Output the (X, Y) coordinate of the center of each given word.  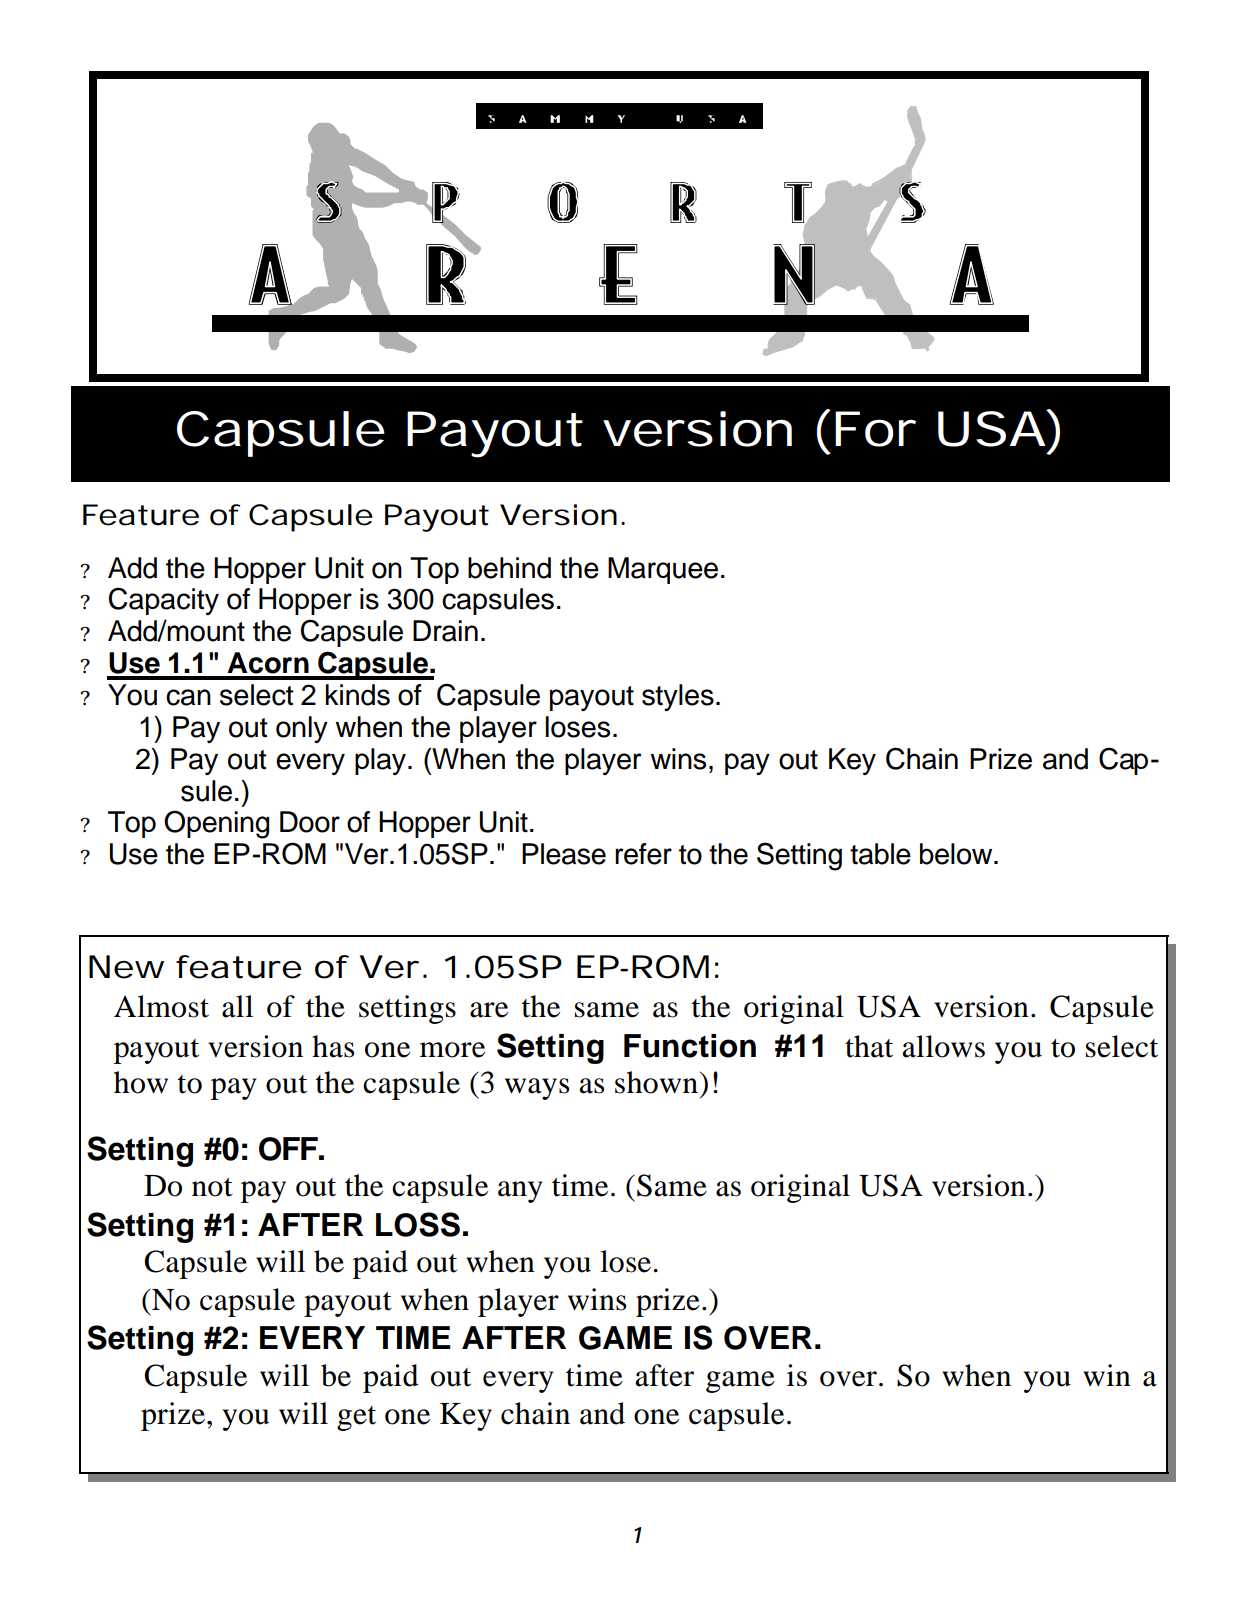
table (880, 854)
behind (509, 568)
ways (537, 1089)
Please (564, 854)
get (356, 1418)
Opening (216, 824)
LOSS (418, 1224)
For (875, 429)
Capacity (164, 601)
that (869, 1046)
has (333, 1046)
